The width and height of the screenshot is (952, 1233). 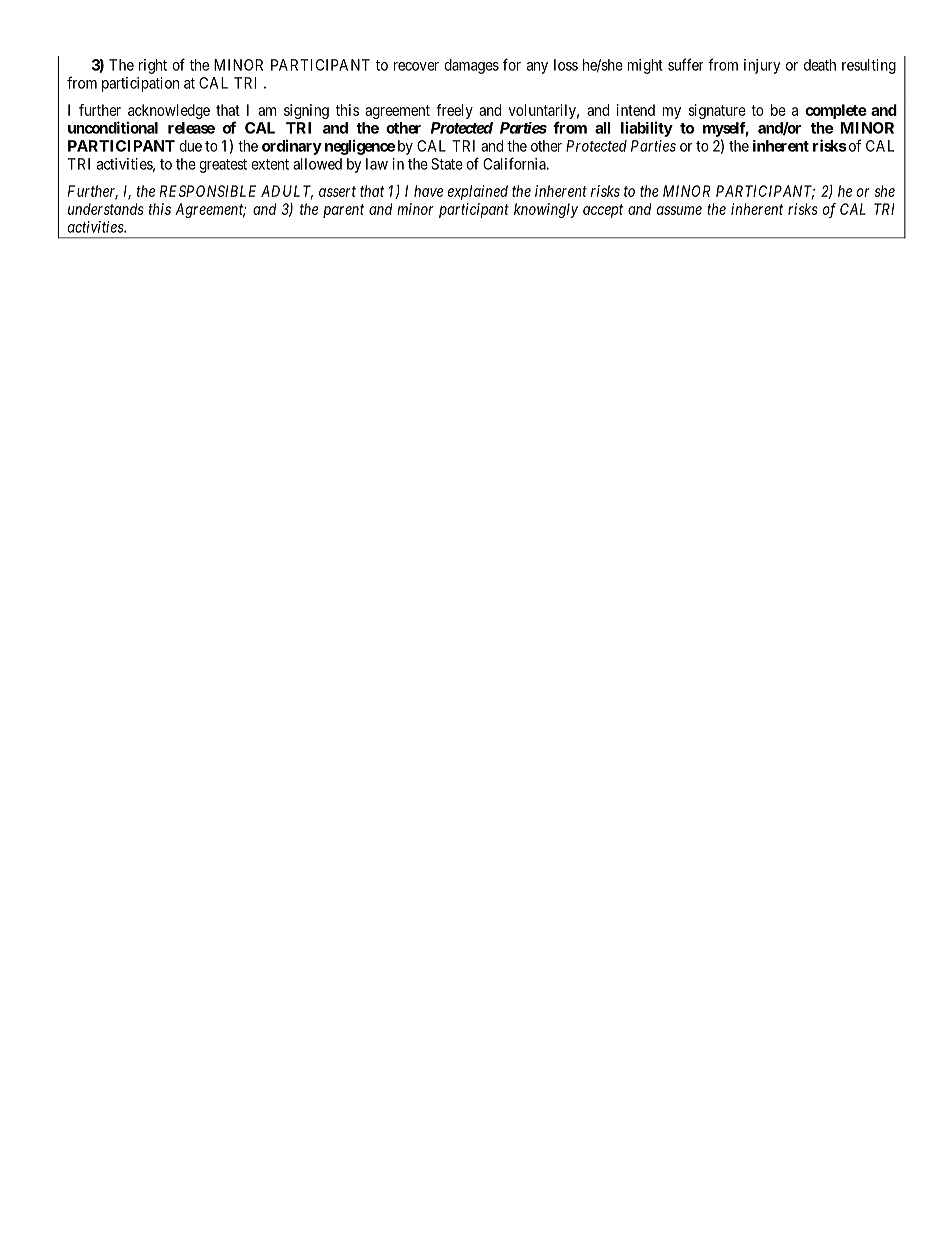 I want to click on greatest, so click(x=223, y=166).
